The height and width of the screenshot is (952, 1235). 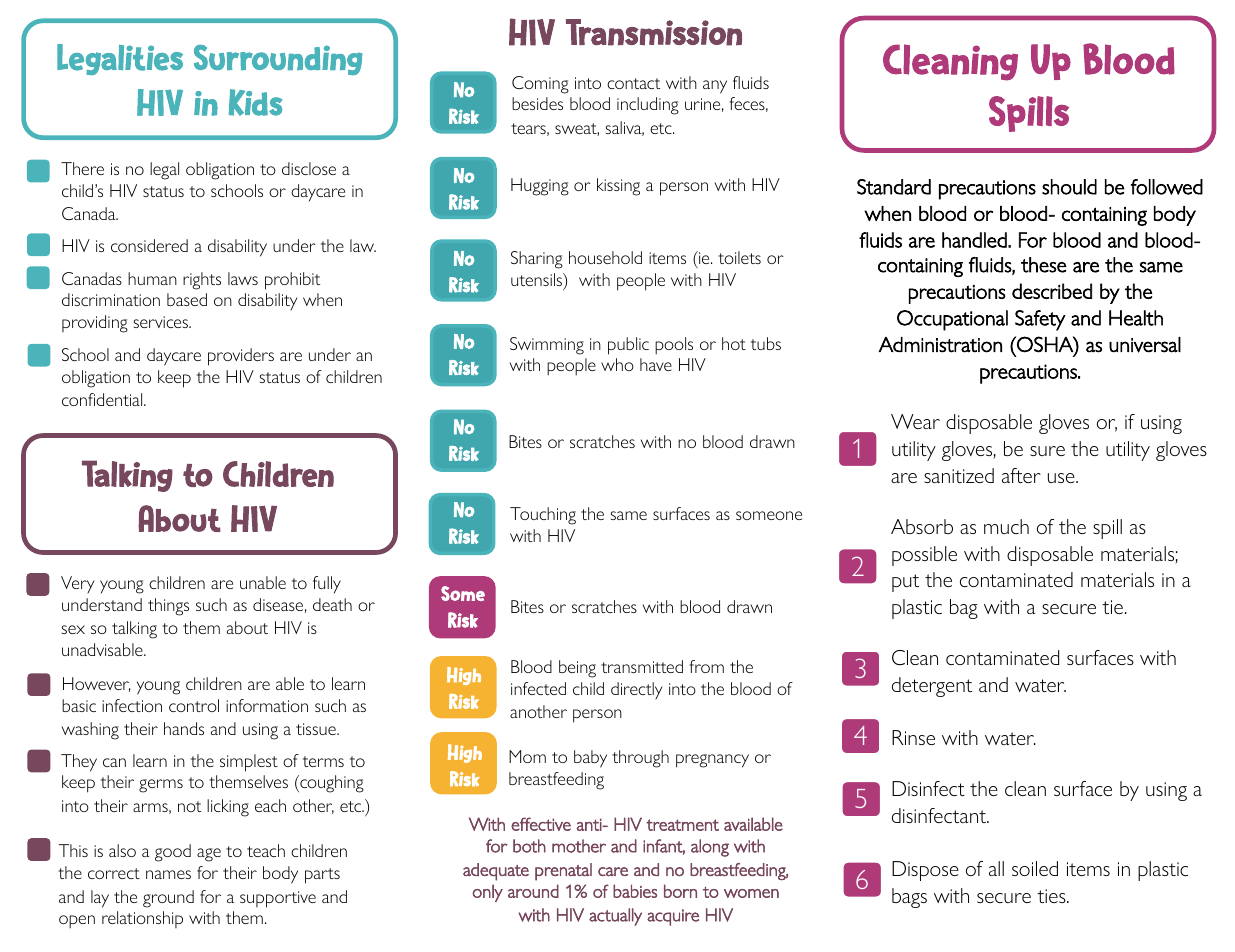 What do you see at coordinates (635, 891) in the screenshot?
I see `babies` at bounding box center [635, 891].
